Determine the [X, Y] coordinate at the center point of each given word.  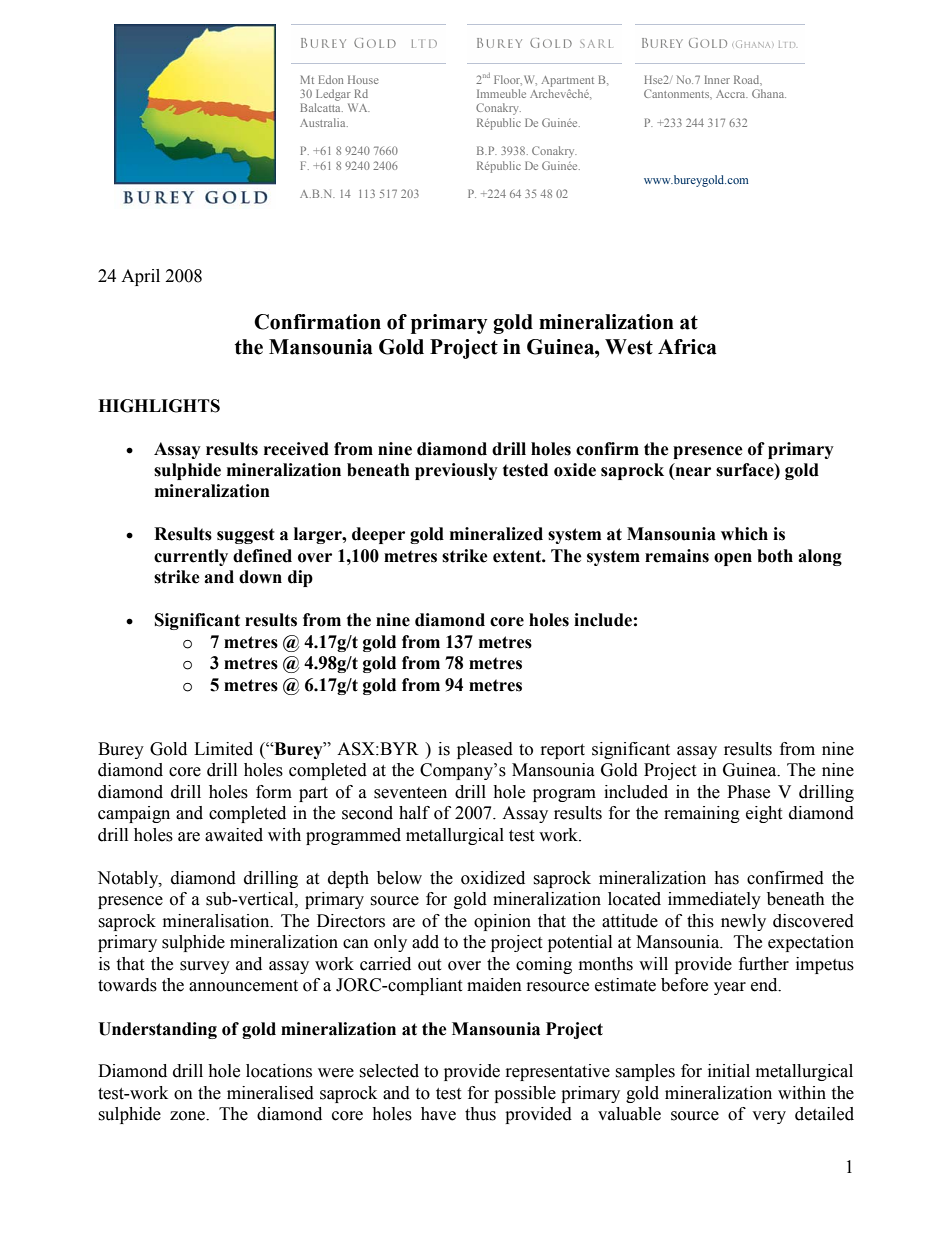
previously [456, 471]
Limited [223, 749]
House [363, 79]
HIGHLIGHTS [159, 406]
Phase [748, 792]
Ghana [769, 93]
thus [480, 1114]
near [692, 473]
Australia [324, 122]
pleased [485, 750]
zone [188, 1116]
